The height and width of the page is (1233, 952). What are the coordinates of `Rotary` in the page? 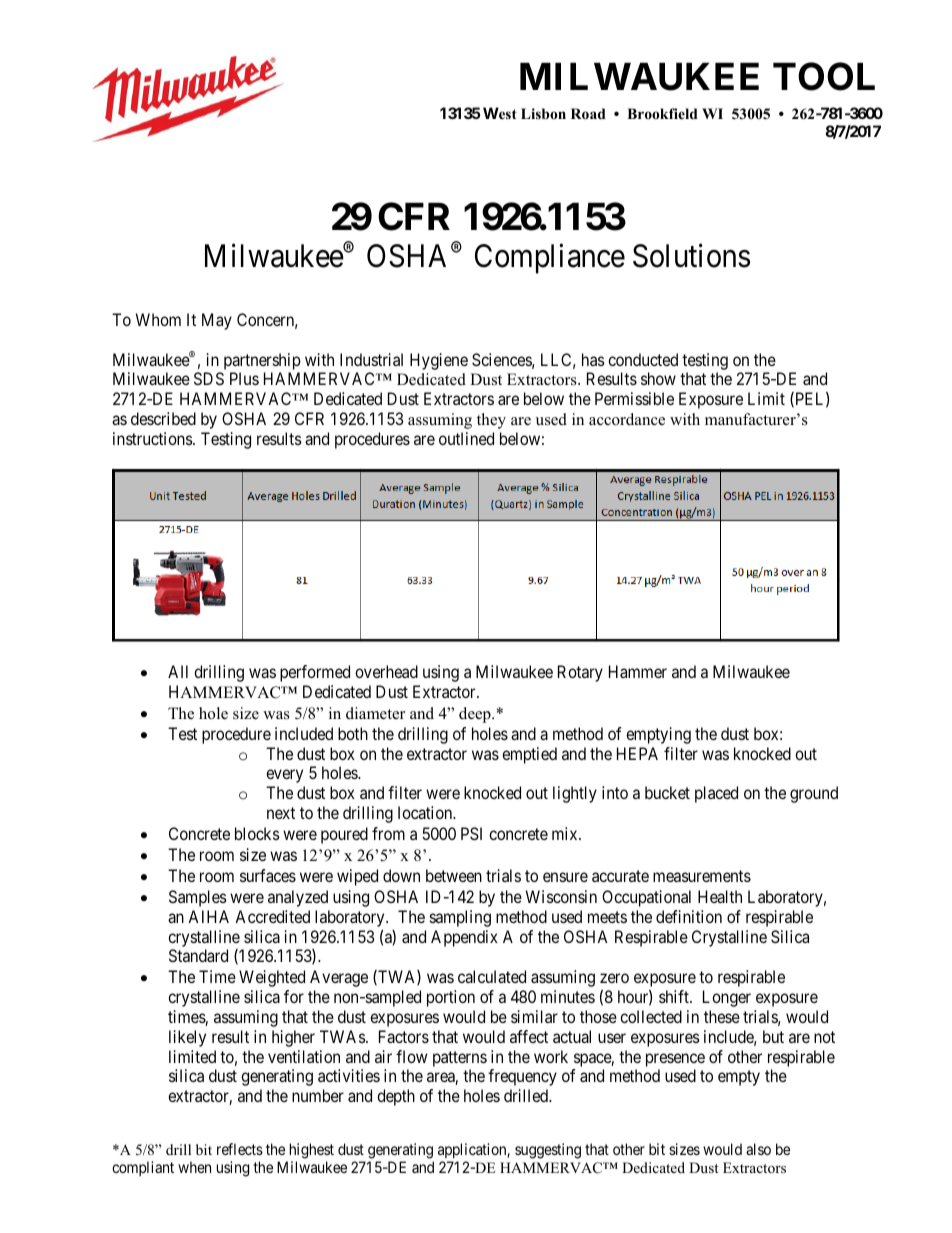 It's located at (580, 673).
